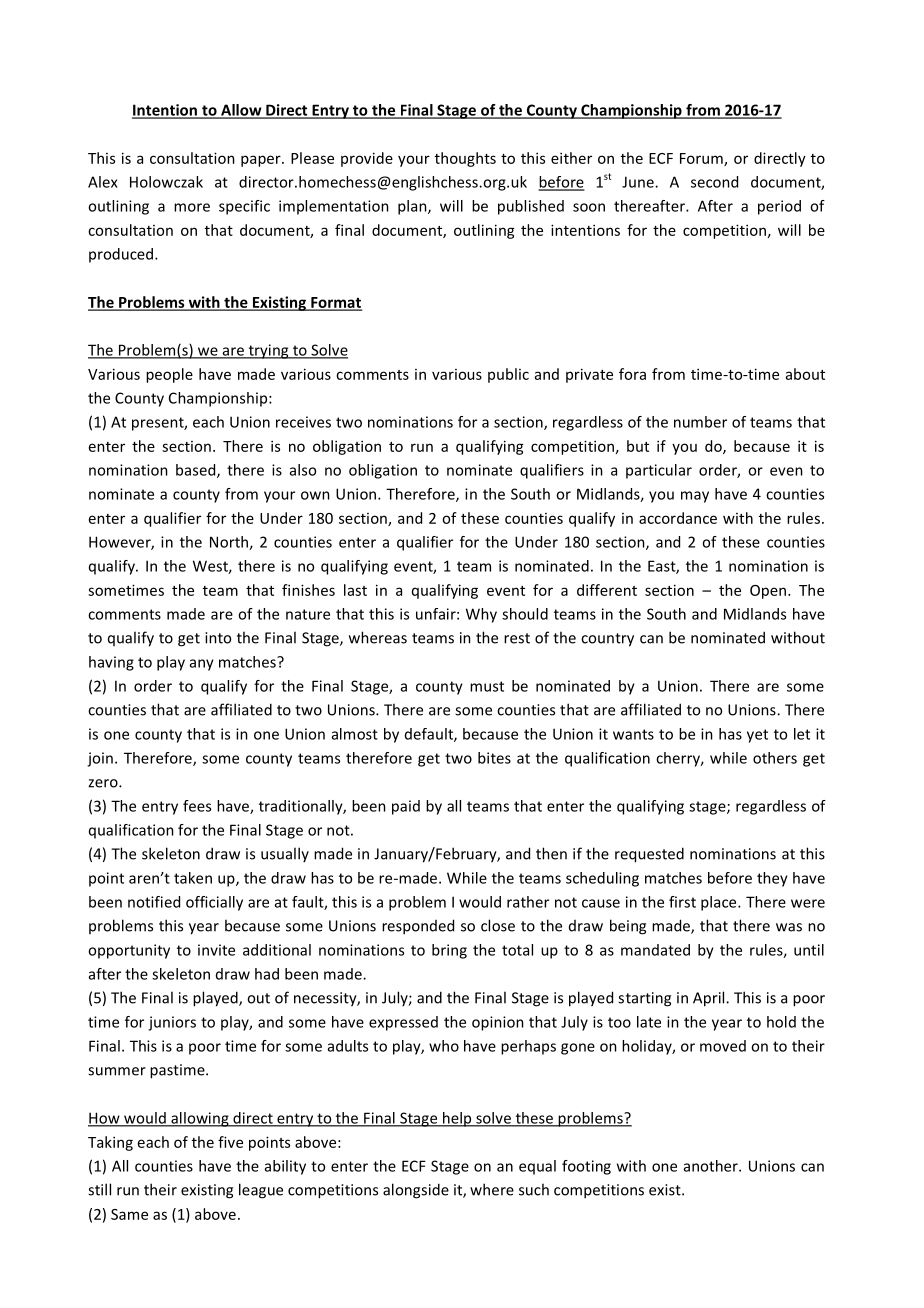  What do you see at coordinates (197, 471) in the image?
I see `based` at bounding box center [197, 471].
